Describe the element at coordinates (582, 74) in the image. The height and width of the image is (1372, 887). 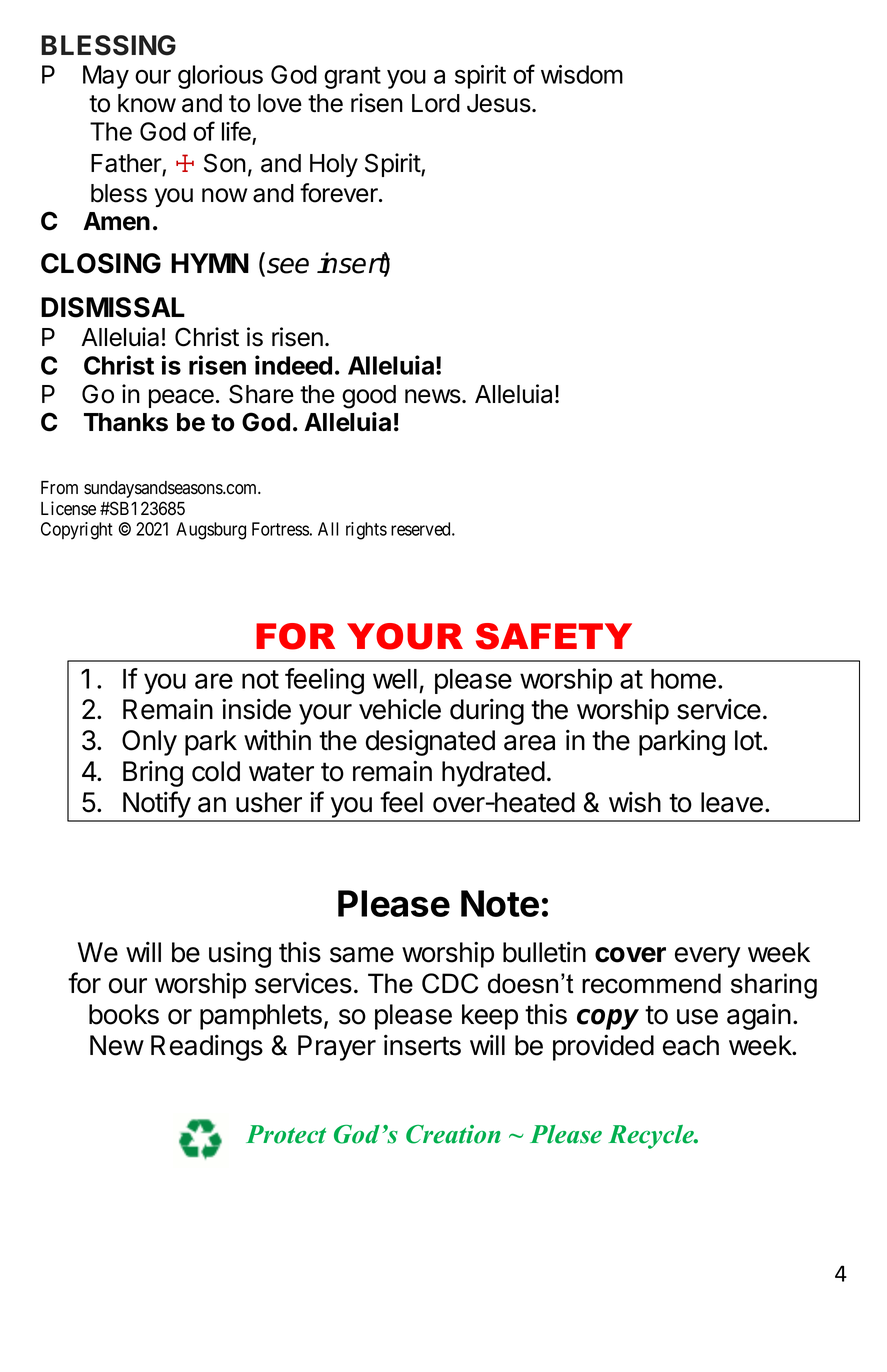
I see `wisdom` at that location.
